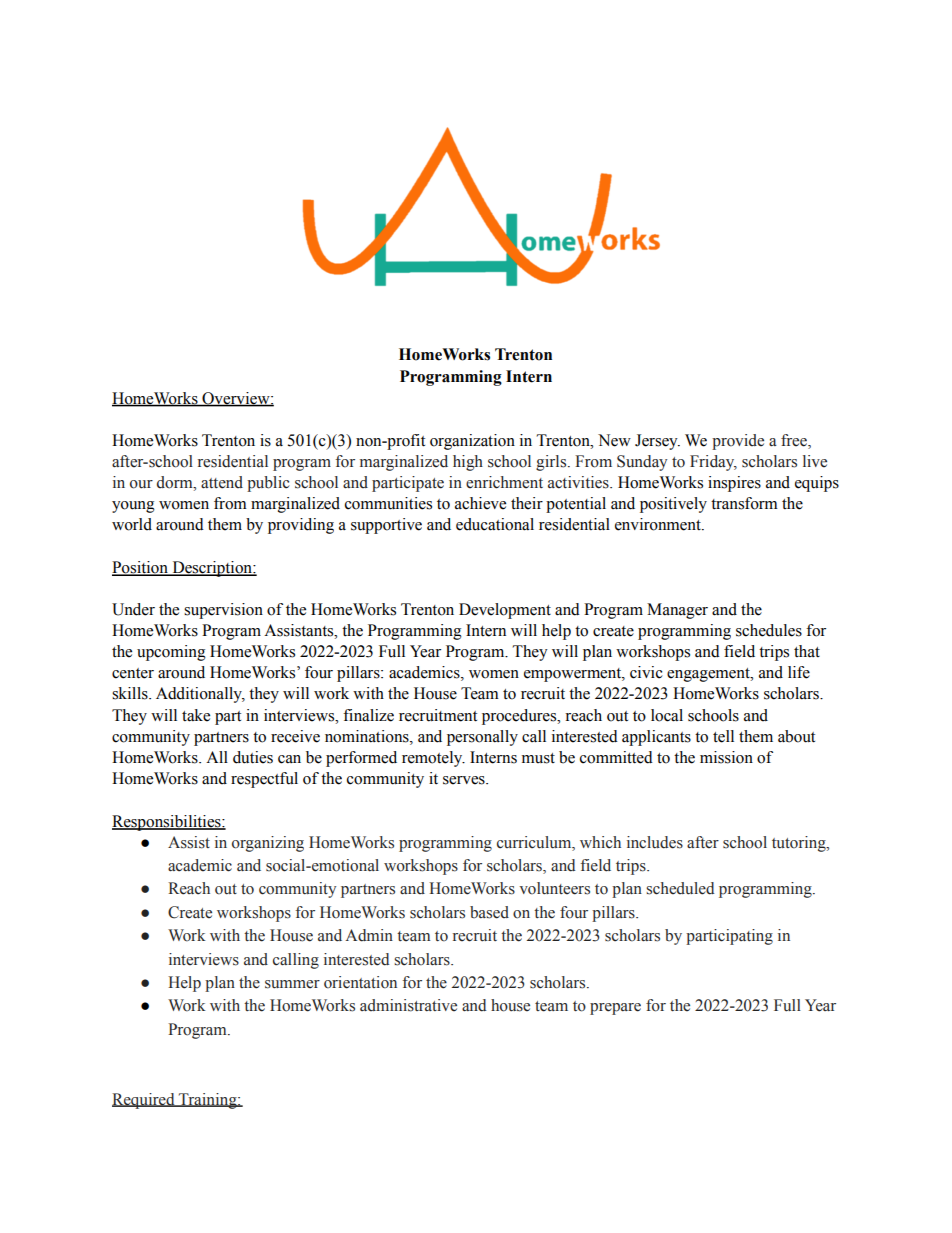 The width and height of the screenshot is (952, 1233). Describe the element at coordinates (520, 717) in the screenshot. I see `procedures` at that location.
